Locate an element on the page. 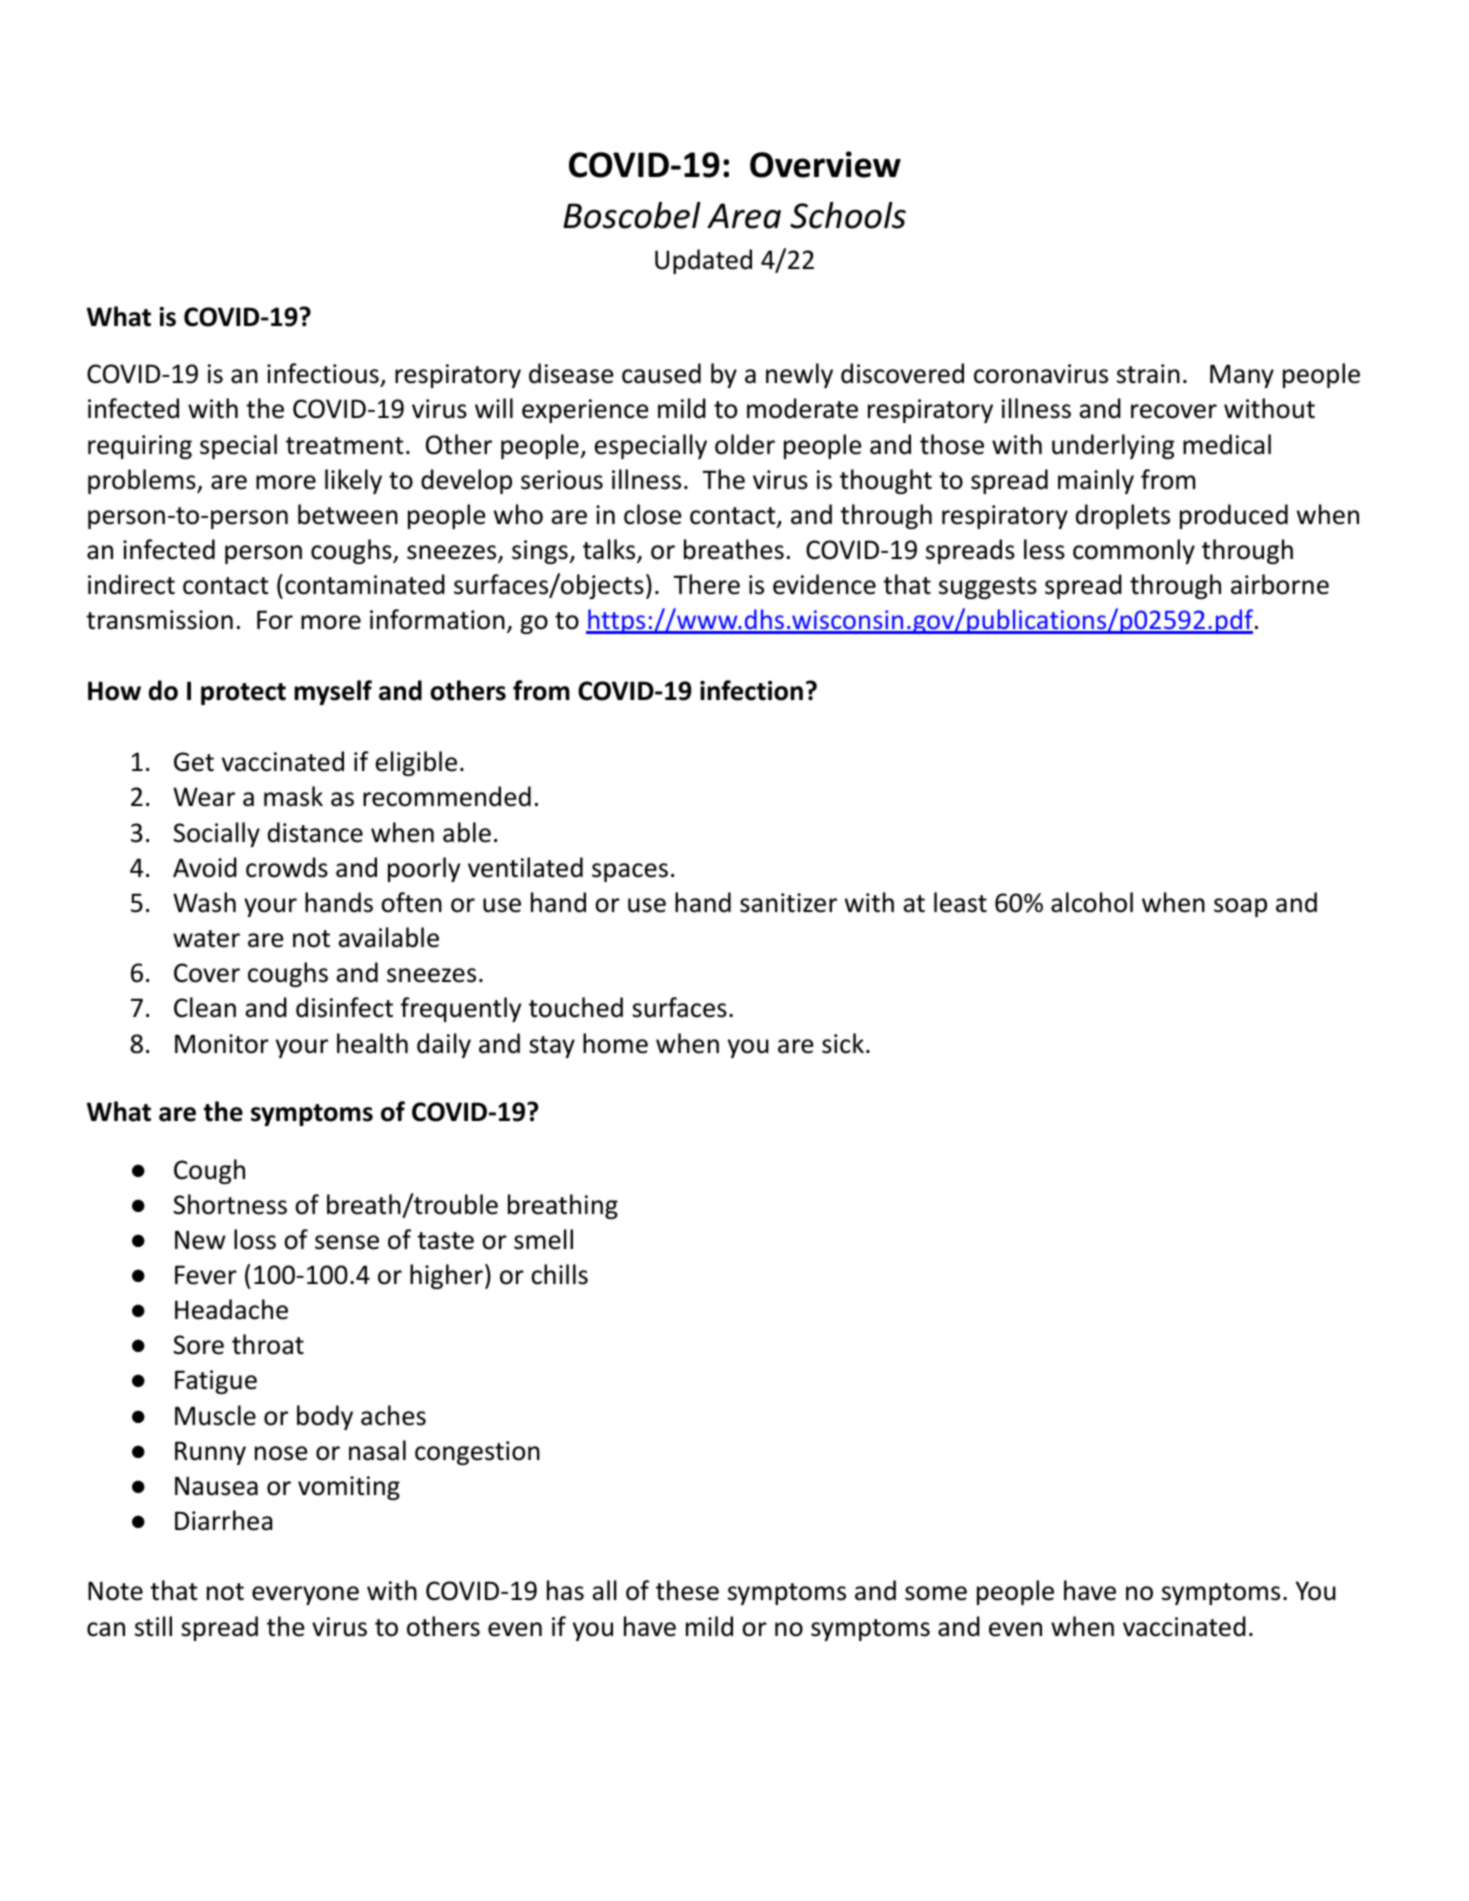  infectious is located at coordinates (324, 375).
